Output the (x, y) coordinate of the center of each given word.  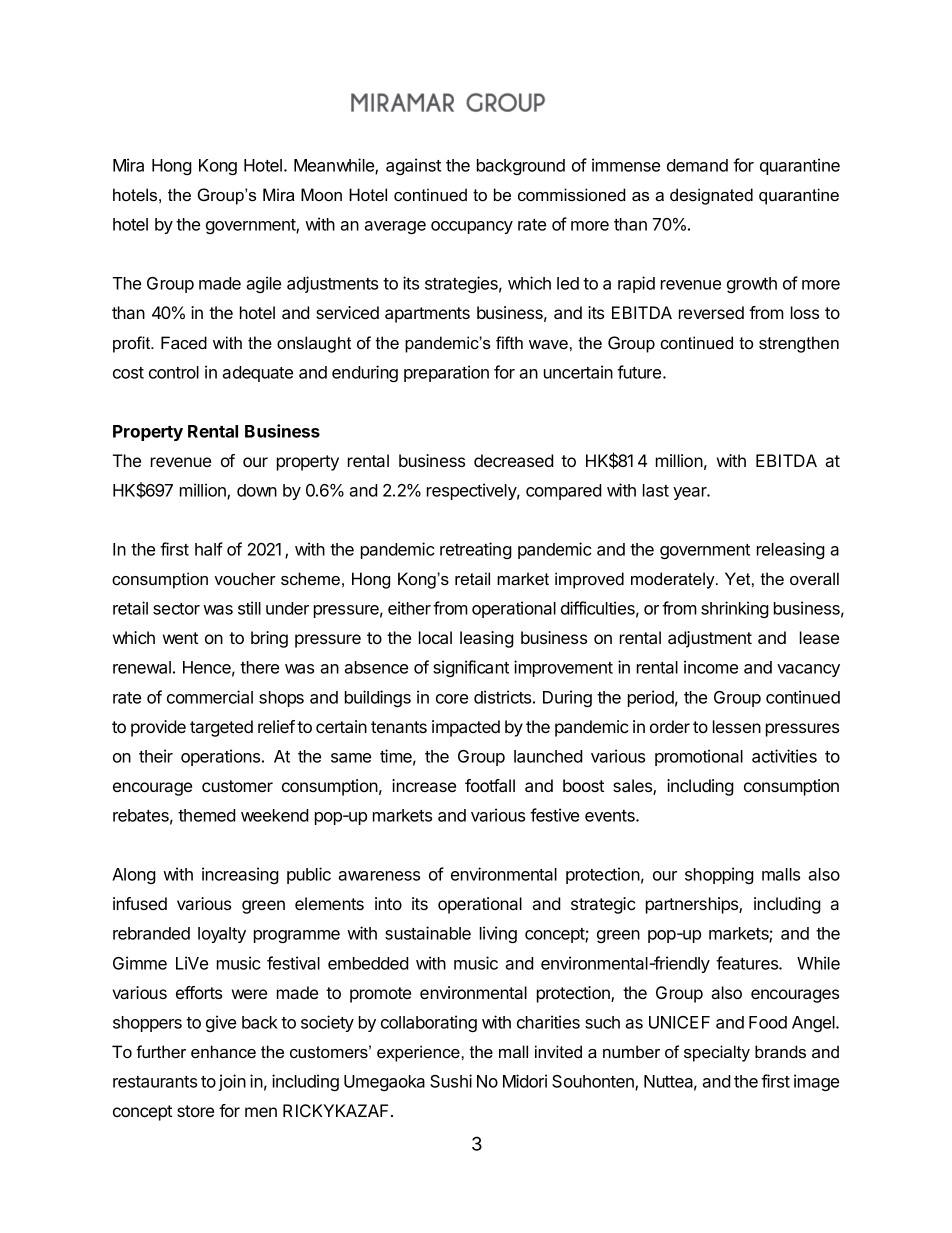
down (257, 490)
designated (711, 196)
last (656, 490)
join (232, 1082)
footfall (490, 785)
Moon (321, 194)
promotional (699, 757)
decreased (514, 460)
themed (207, 815)
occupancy (472, 227)
